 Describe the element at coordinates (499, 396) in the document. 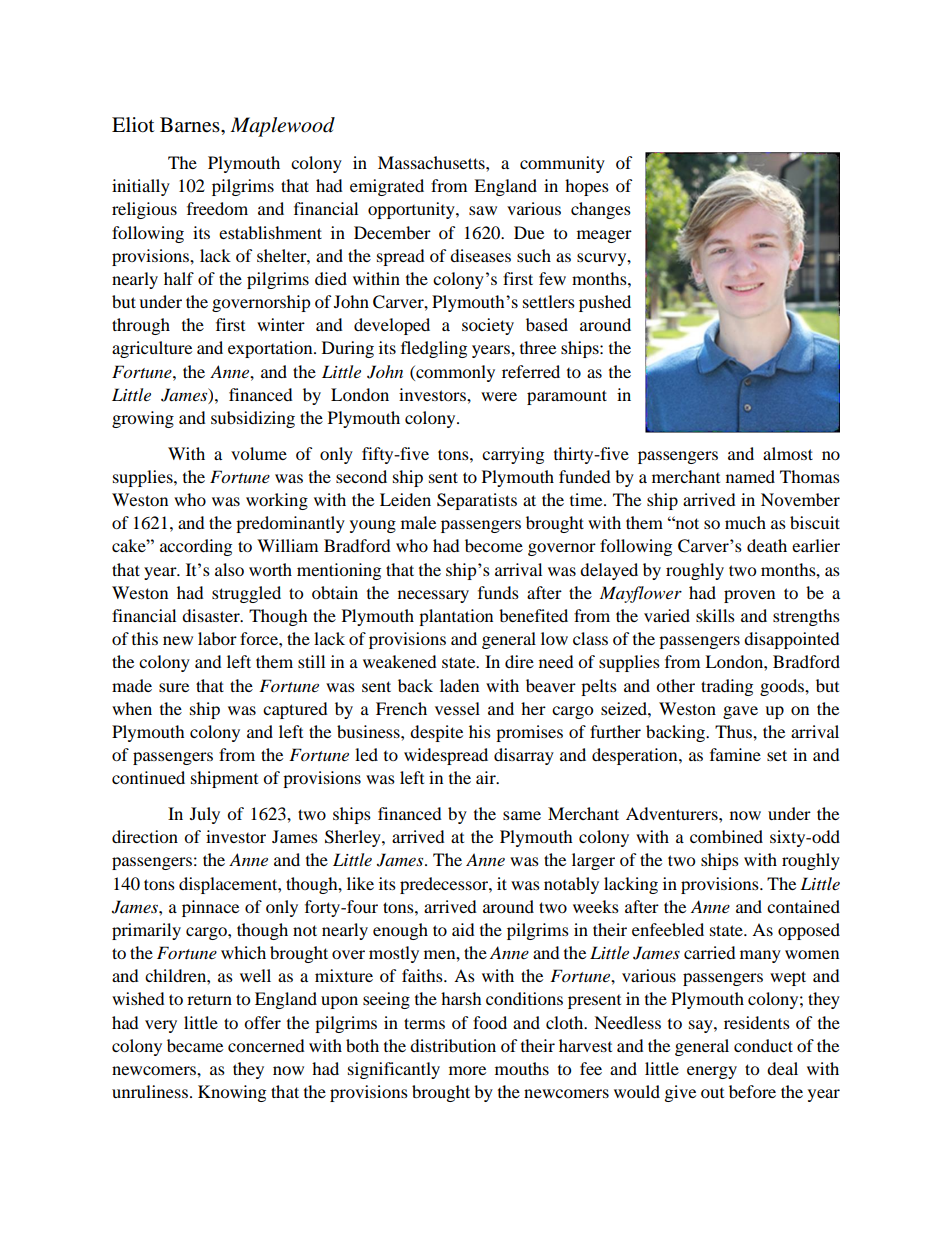

I see `were` at that location.
